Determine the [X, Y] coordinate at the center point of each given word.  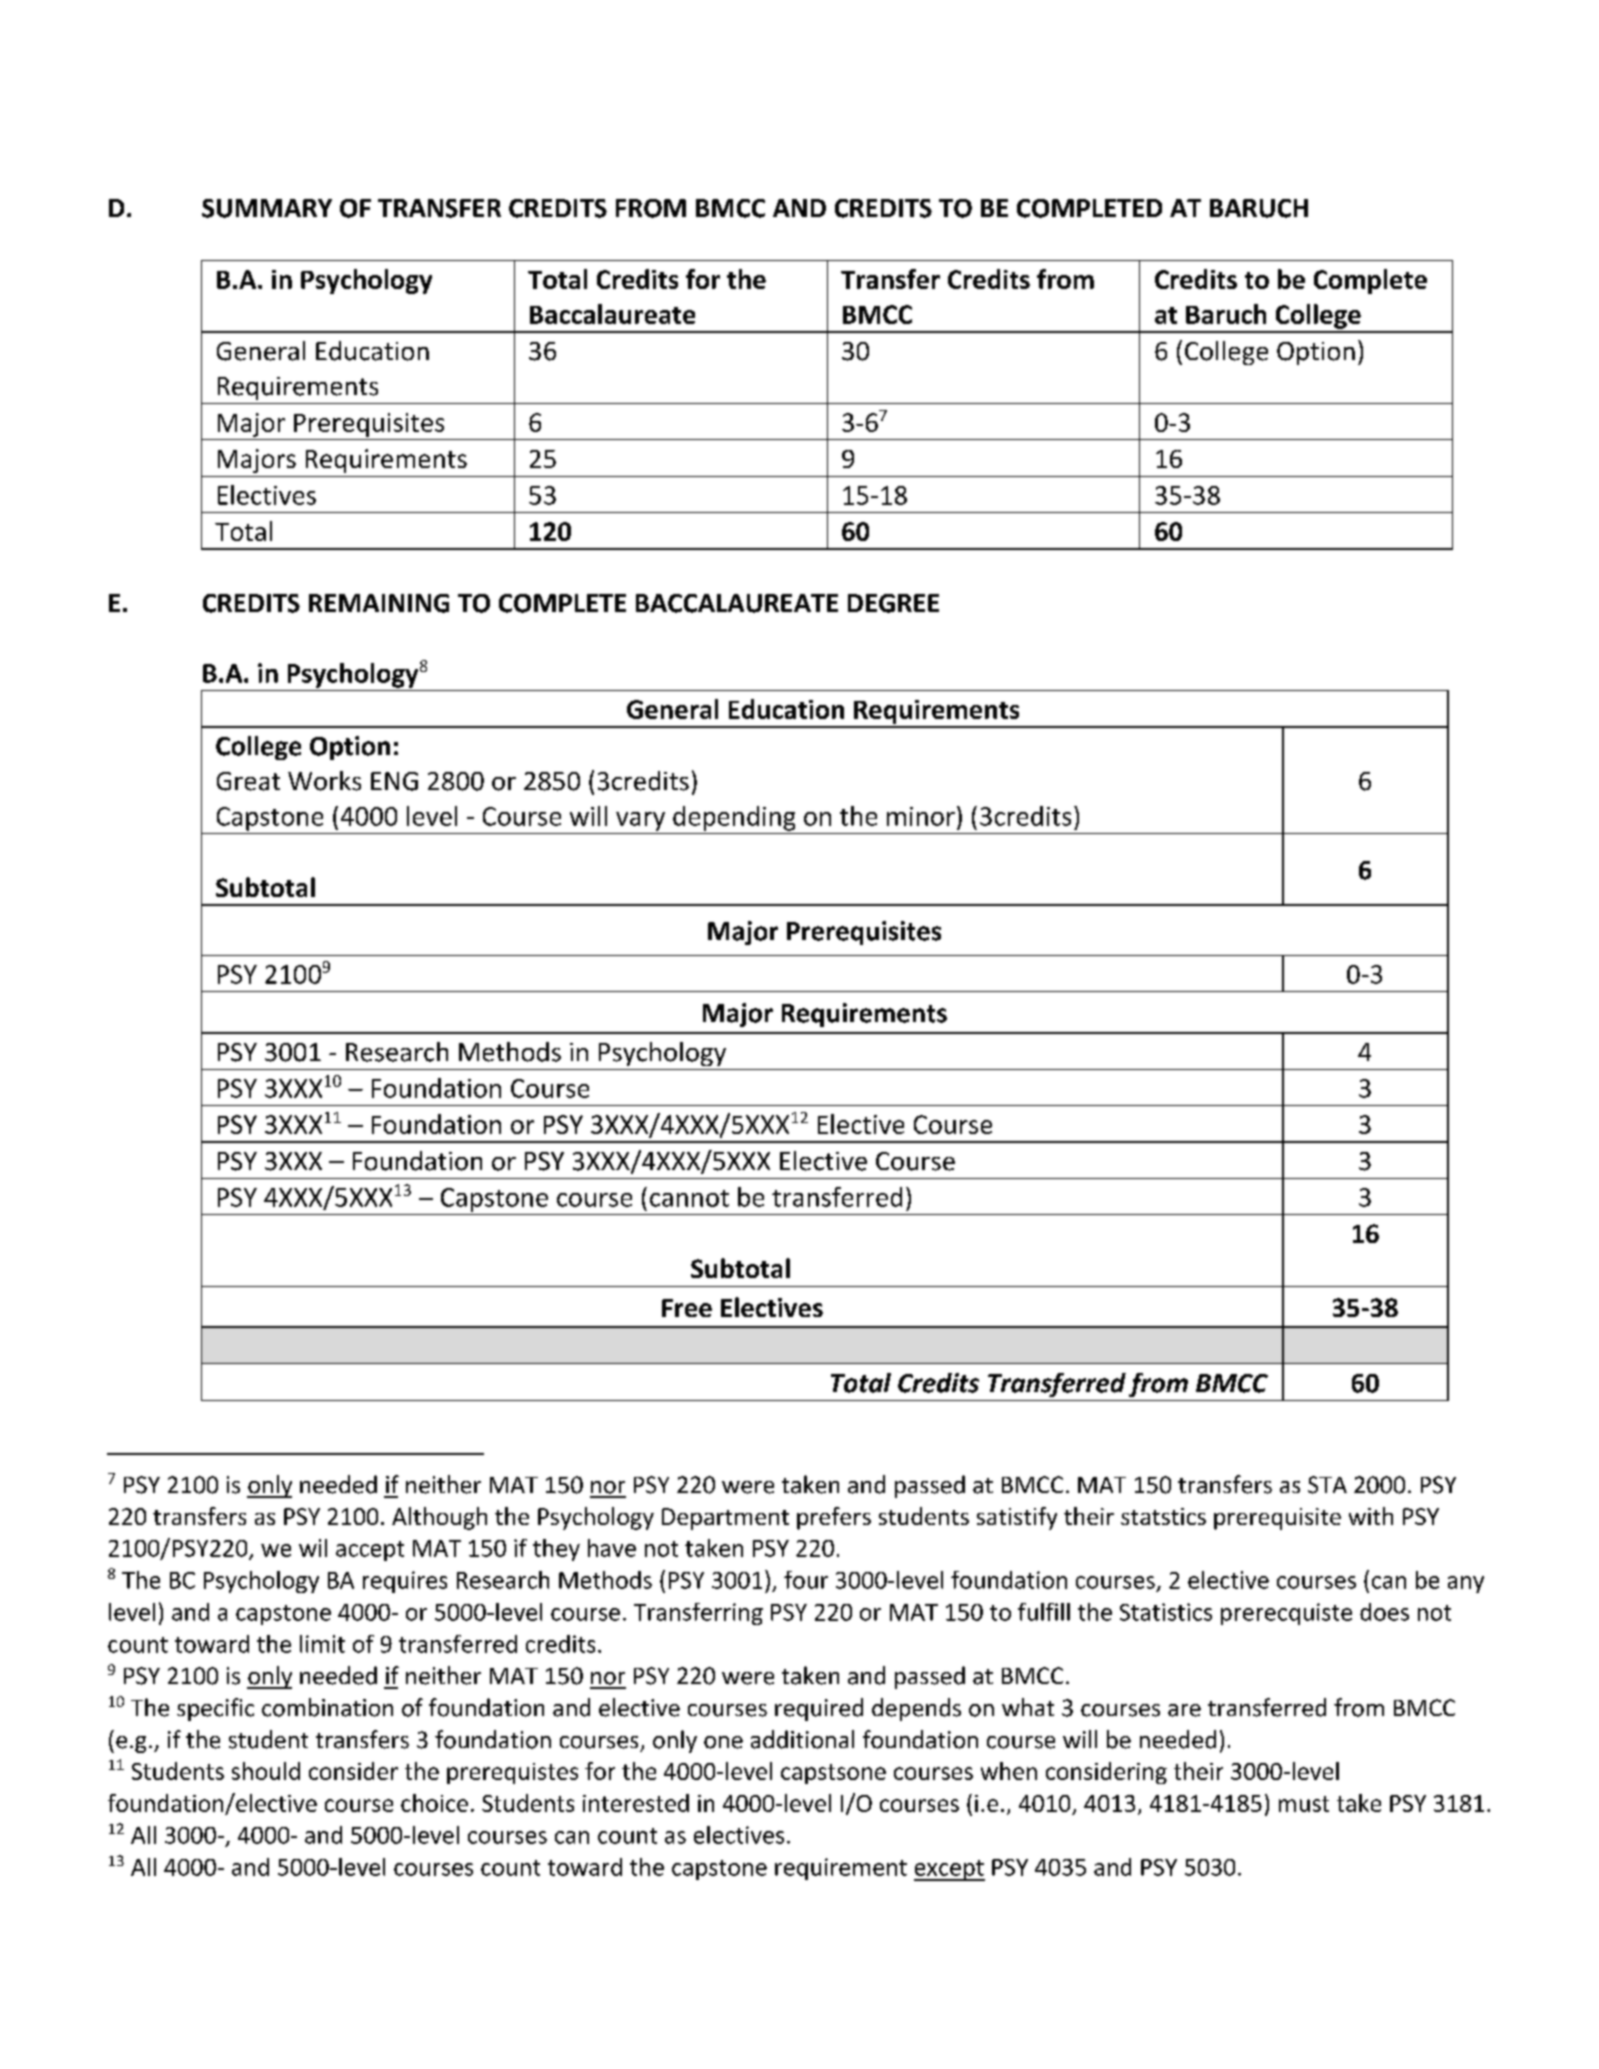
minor [921, 816]
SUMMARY [267, 208]
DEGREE [893, 603]
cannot [689, 1198]
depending [734, 818]
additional [802, 1739]
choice [434, 1803]
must [1304, 1804]
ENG [394, 781]
